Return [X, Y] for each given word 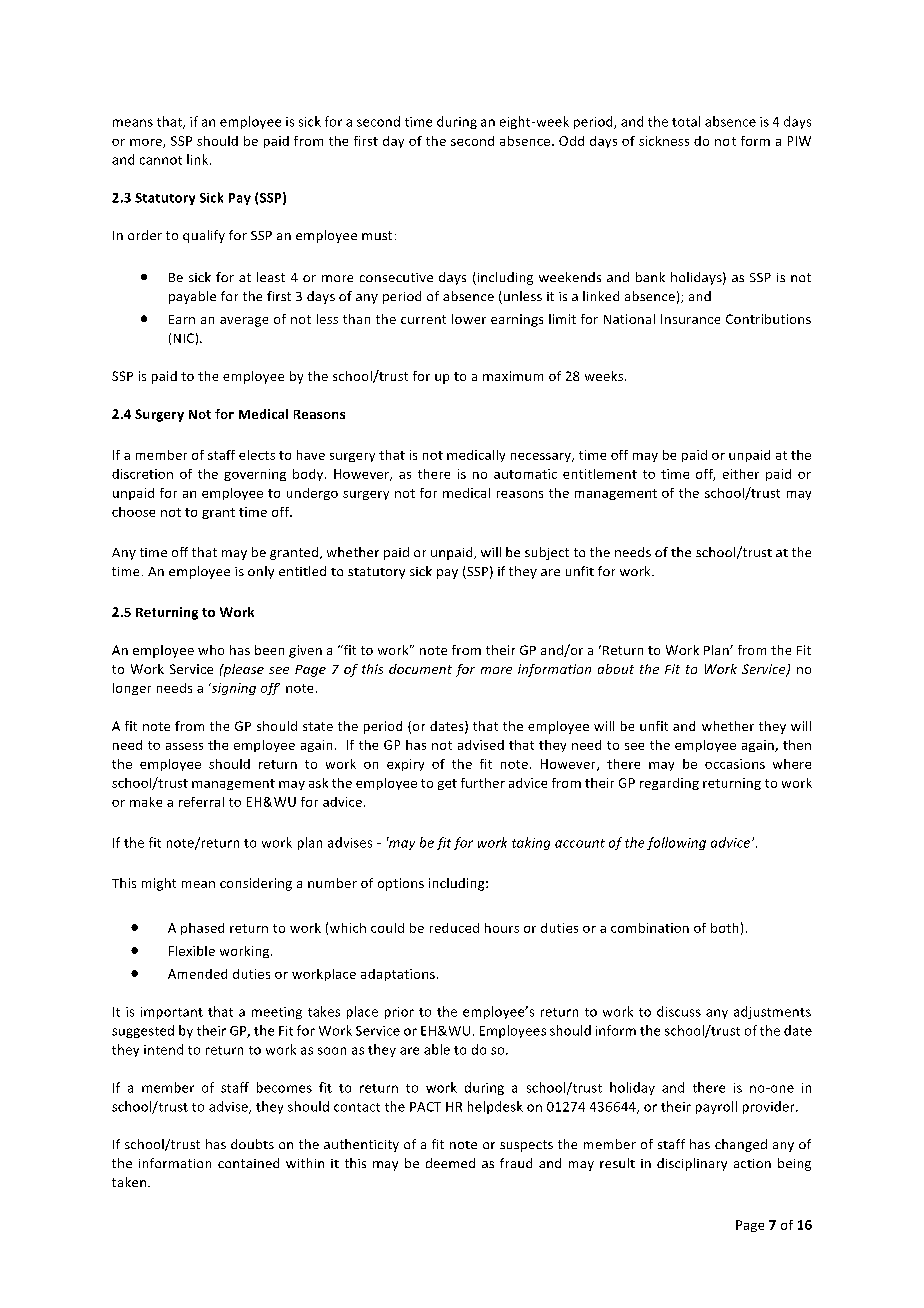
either [741, 474]
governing [255, 475]
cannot [161, 160]
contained [248, 1163]
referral [201, 802]
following [676, 843]
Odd [571, 141]
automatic [525, 474]
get [447, 784]
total [686, 121]
